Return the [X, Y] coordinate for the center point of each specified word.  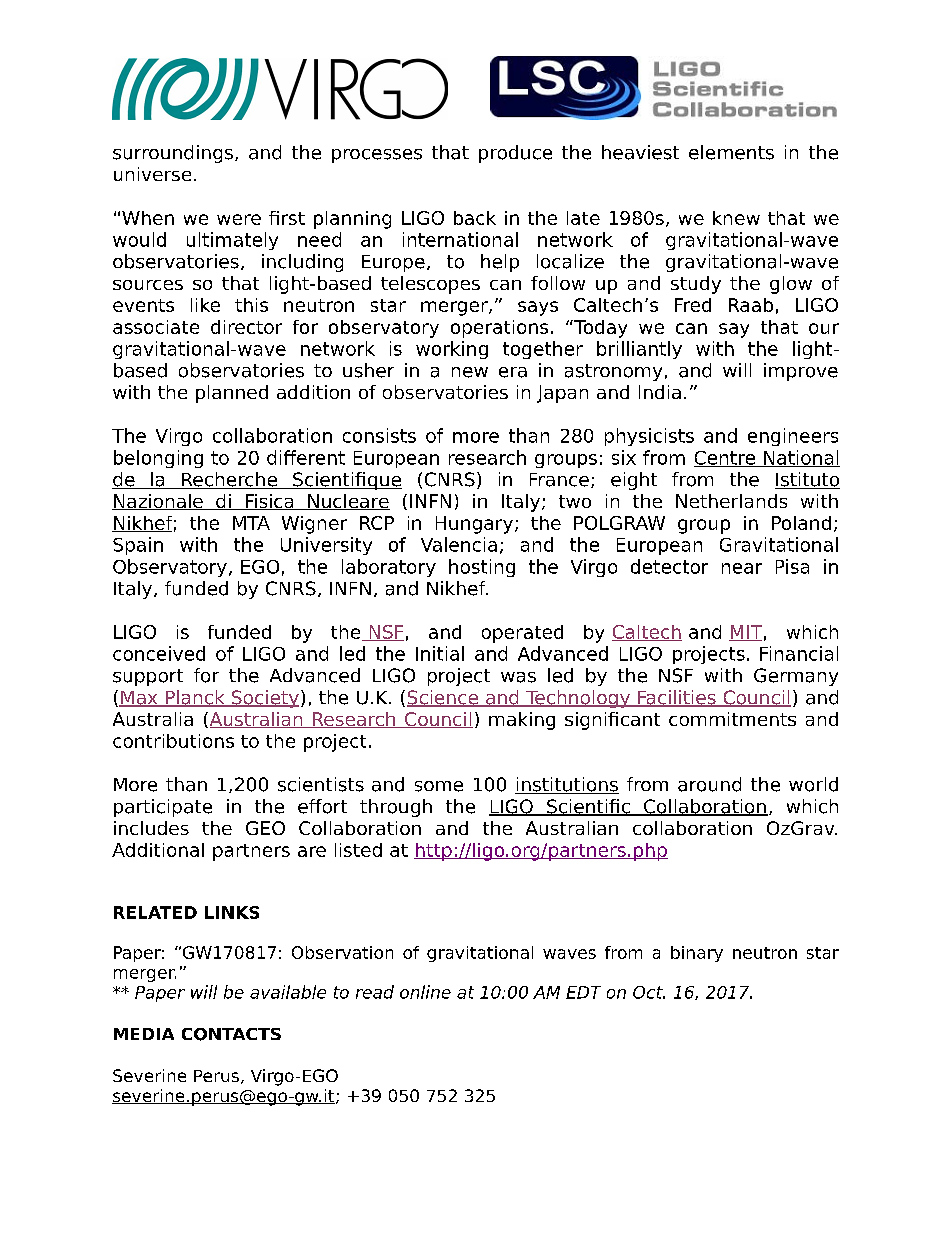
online [425, 992]
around [709, 784]
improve [801, 372]
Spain [138, 546]
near [742, 568]
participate [163, 808]
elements [731, 152]
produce [515, 154]
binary [697, 954]
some [439, 786]
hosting [482, 568]
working [452, 350]
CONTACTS [231, 1034]
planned [232, 394]
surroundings [173, 154]
